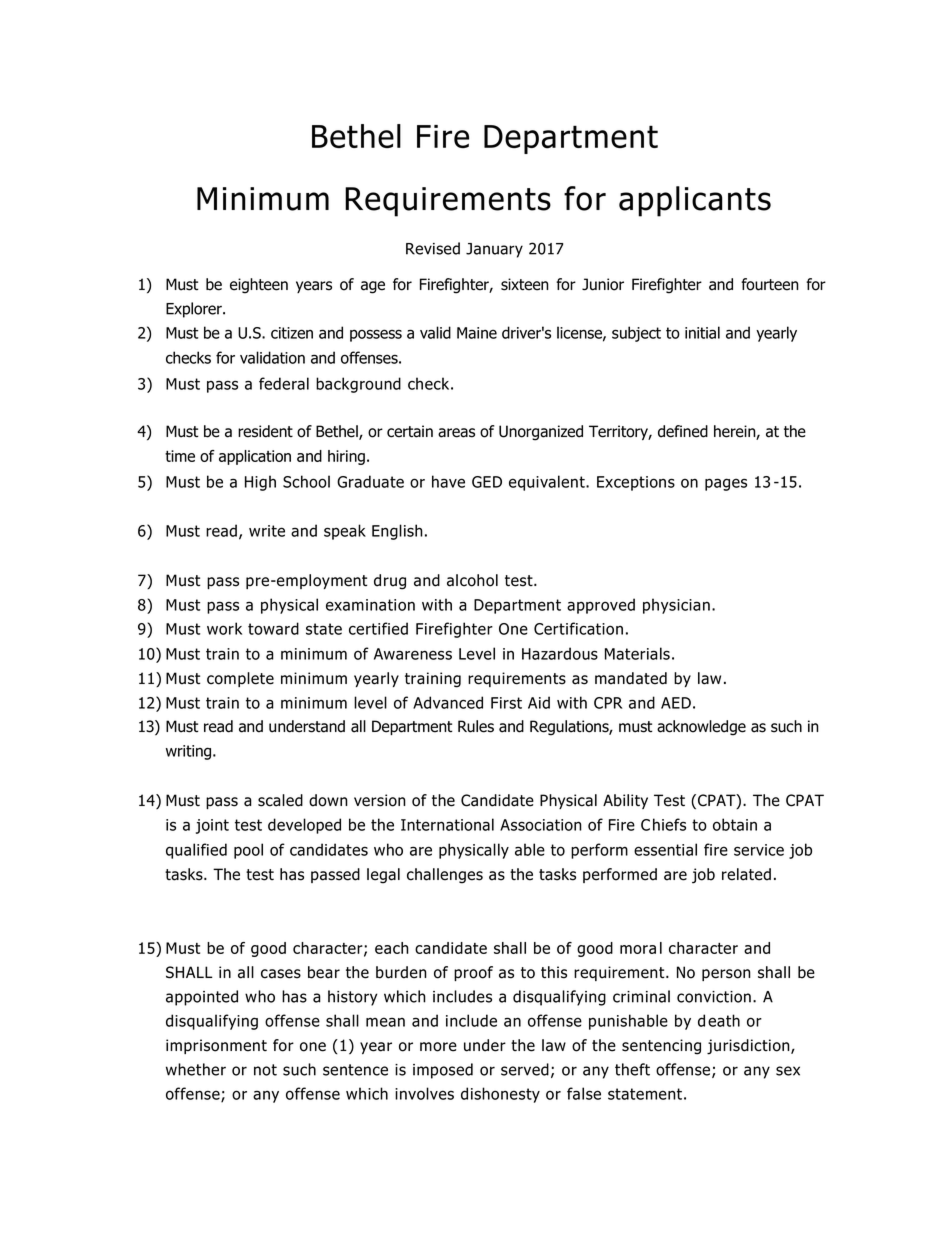  I want to click on pool, so click(248, 851).
